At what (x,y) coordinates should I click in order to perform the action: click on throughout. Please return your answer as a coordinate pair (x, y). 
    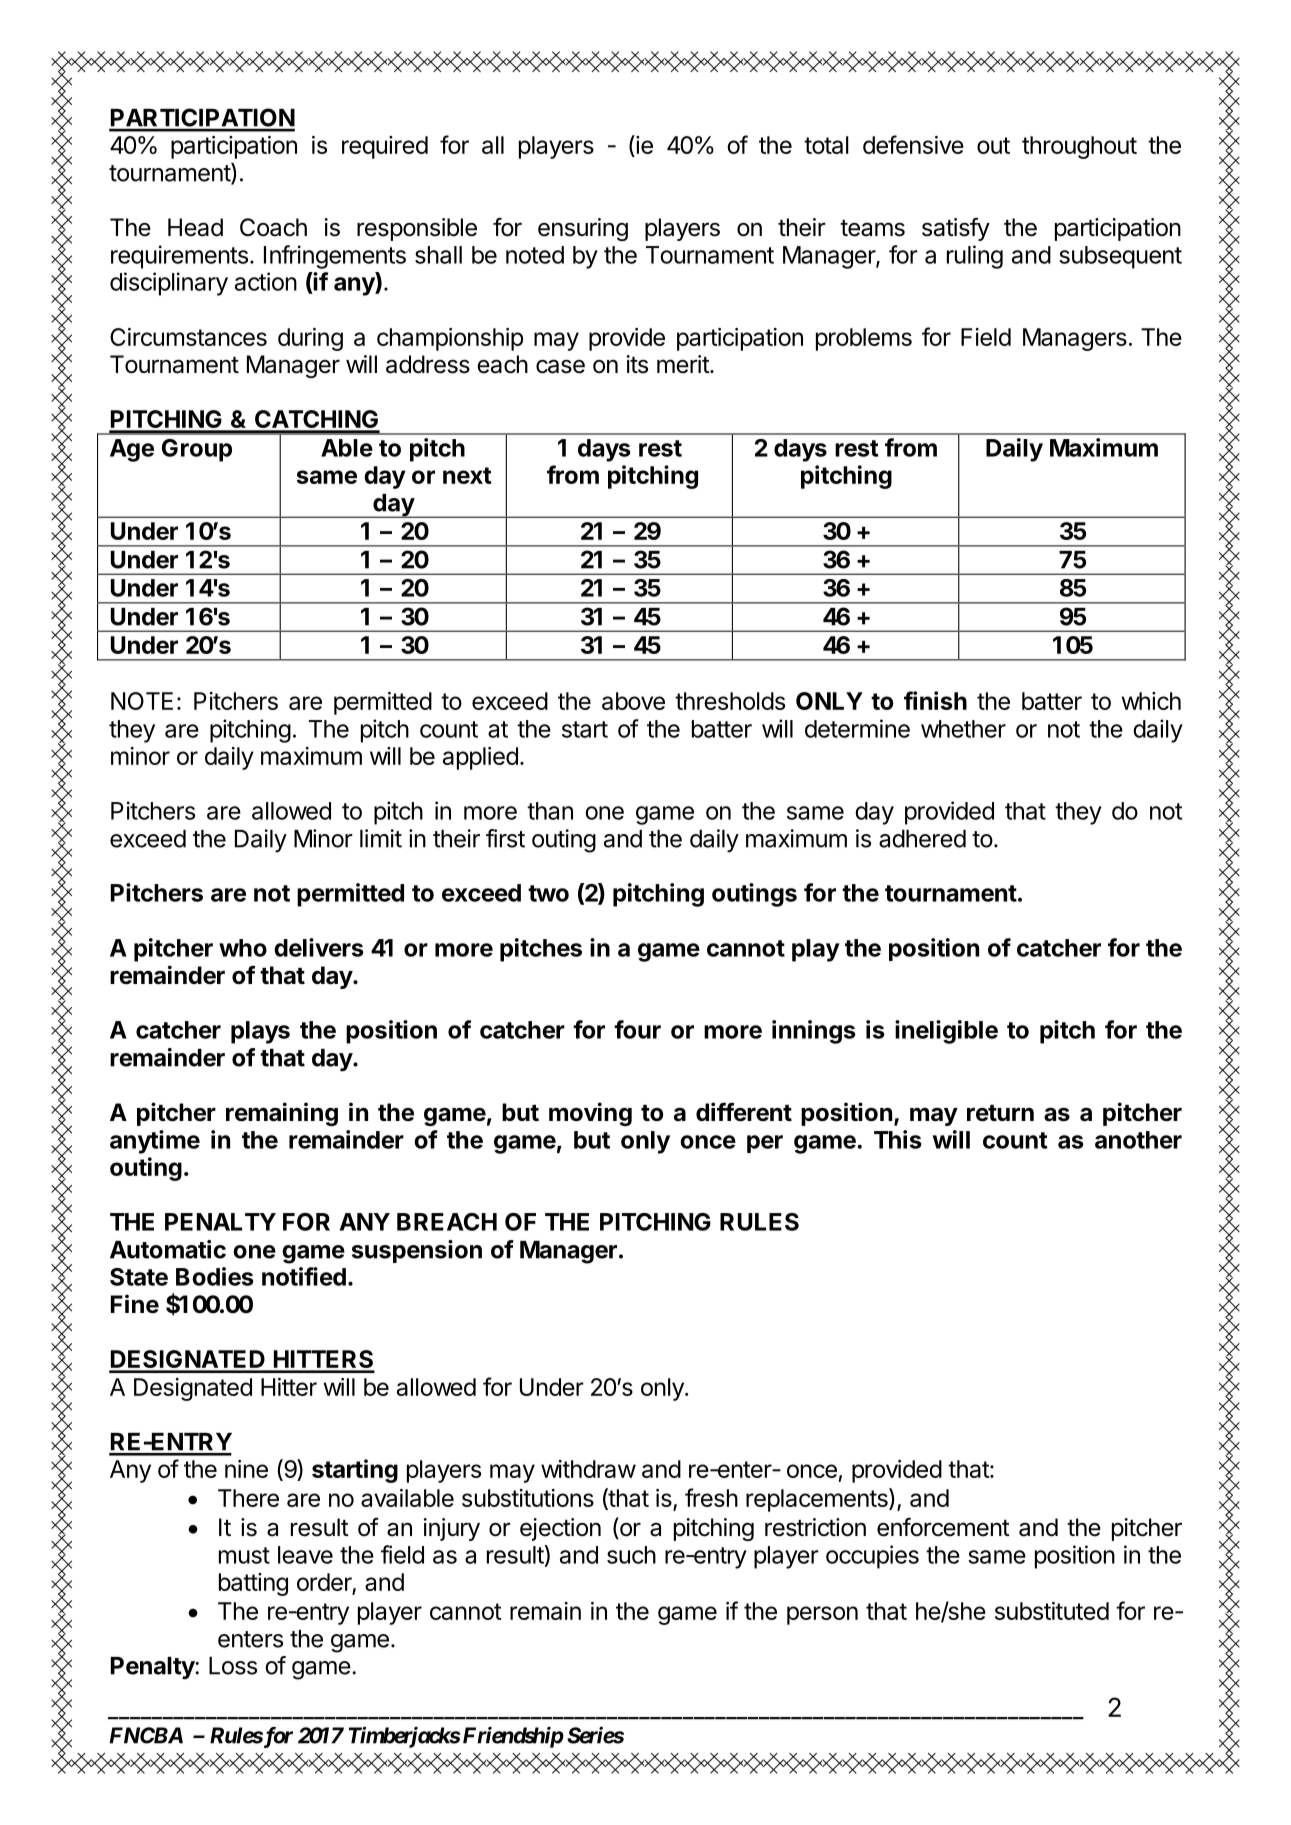
    Looking at the image, I should click on (1079, 147).
